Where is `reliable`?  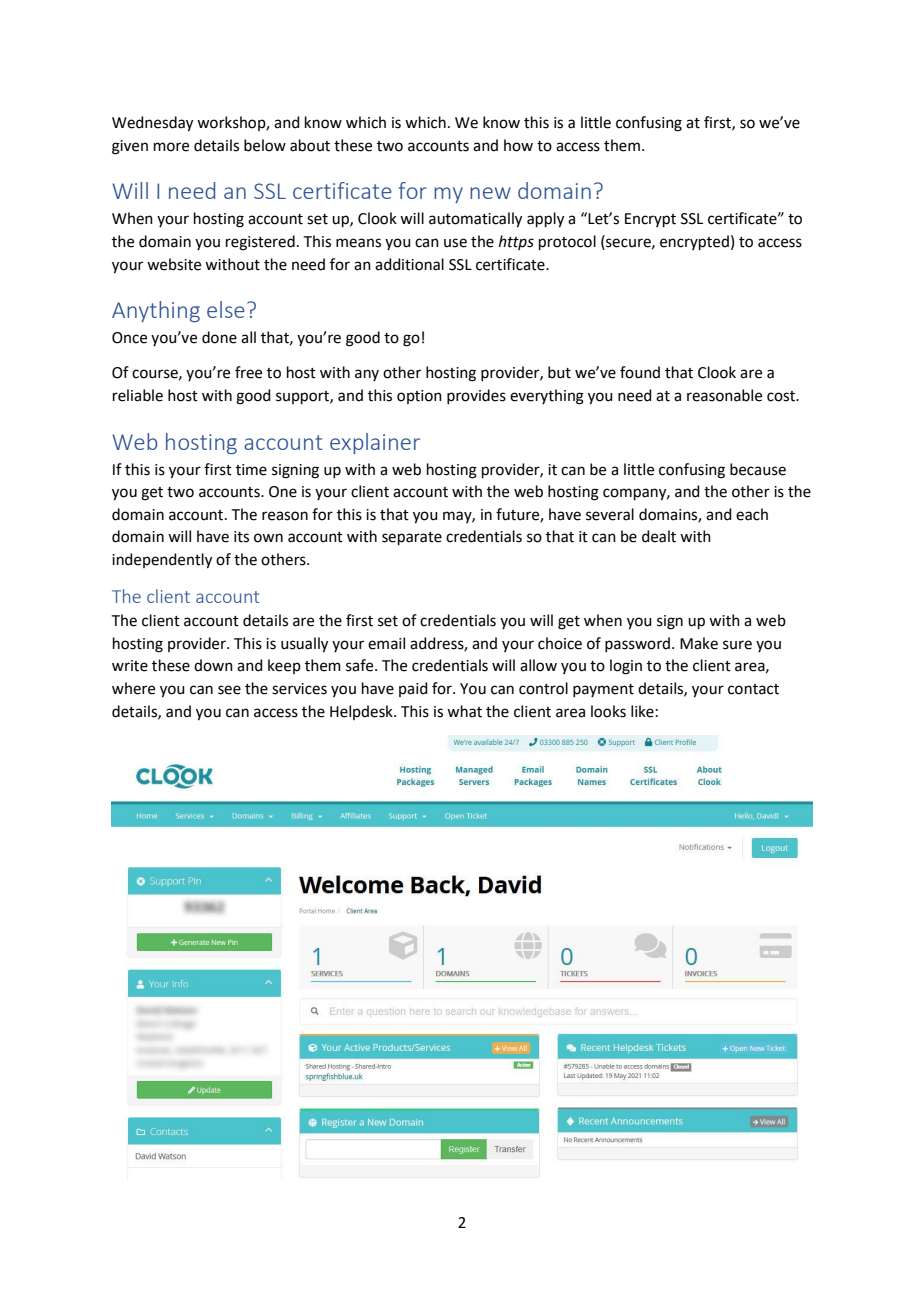 reliable is located at coordinates (138, 395).
